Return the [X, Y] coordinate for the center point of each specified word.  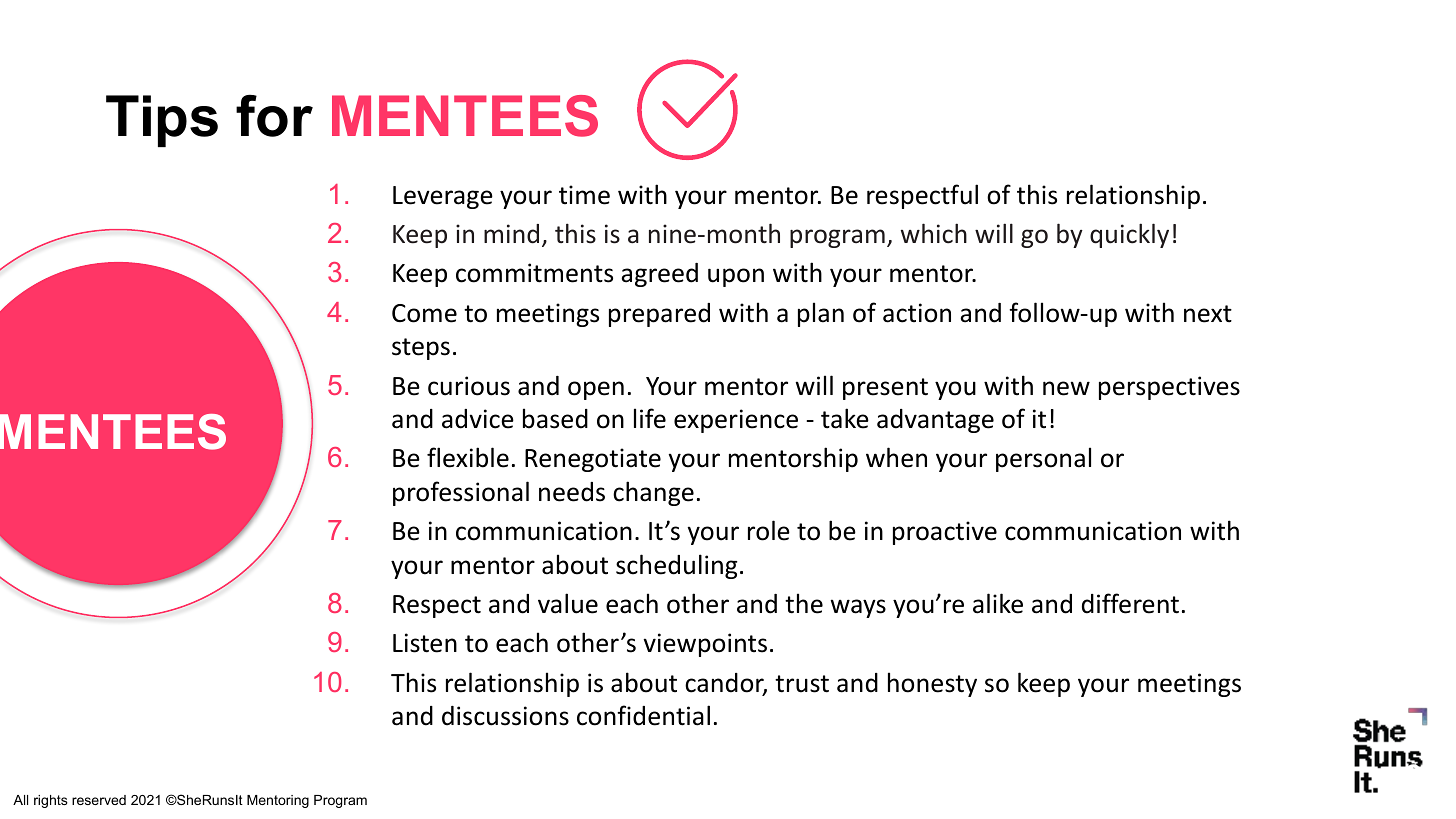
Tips [162, 121]
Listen [425, 643]
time [584, 195]
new [1066, 388]
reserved [99, 800]
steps [421, 349]
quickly [1129, 235]
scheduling [677, 566]
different [1130, 603]
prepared [659, 315]
